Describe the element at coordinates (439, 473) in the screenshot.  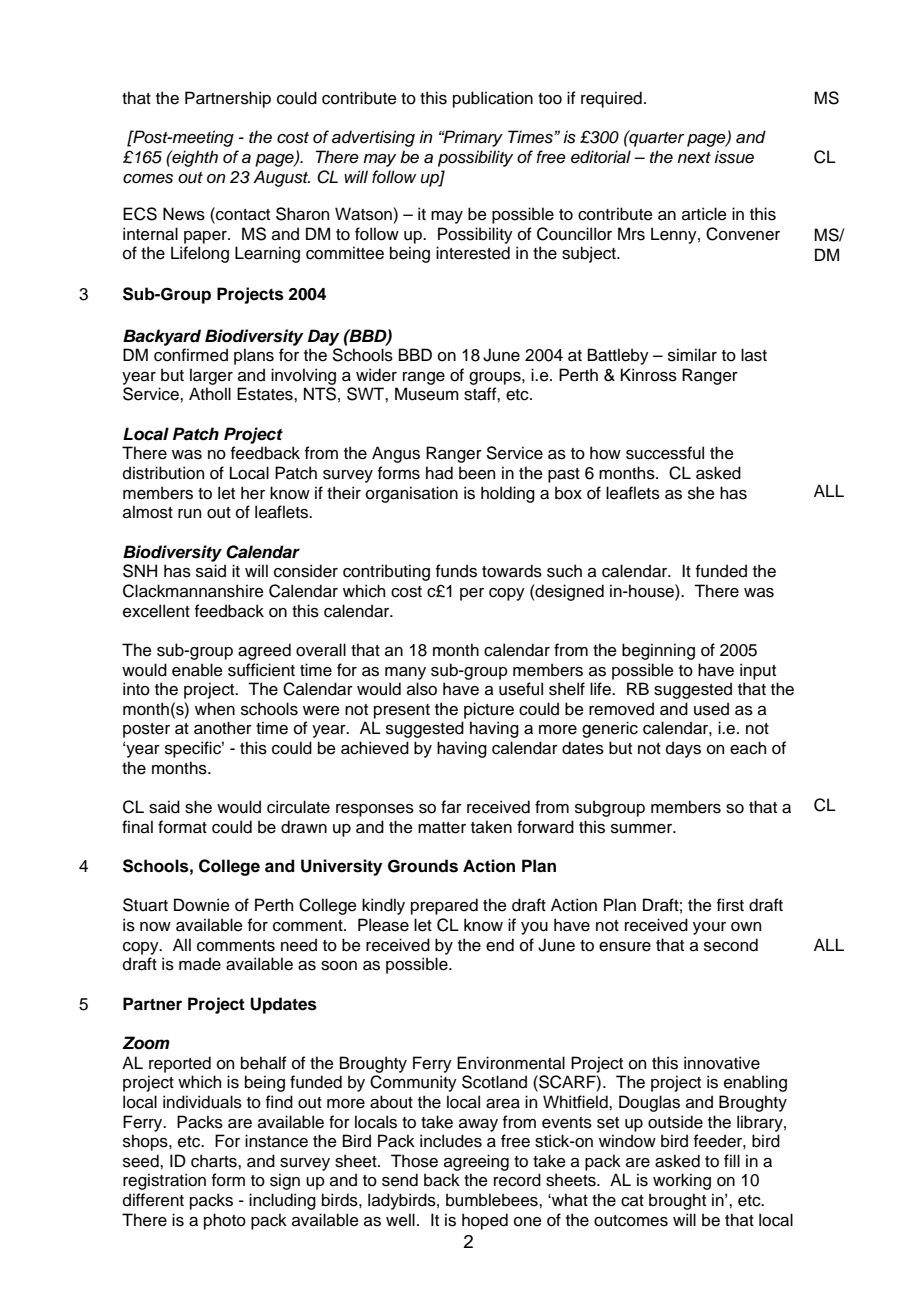
I see `had` at that location.
